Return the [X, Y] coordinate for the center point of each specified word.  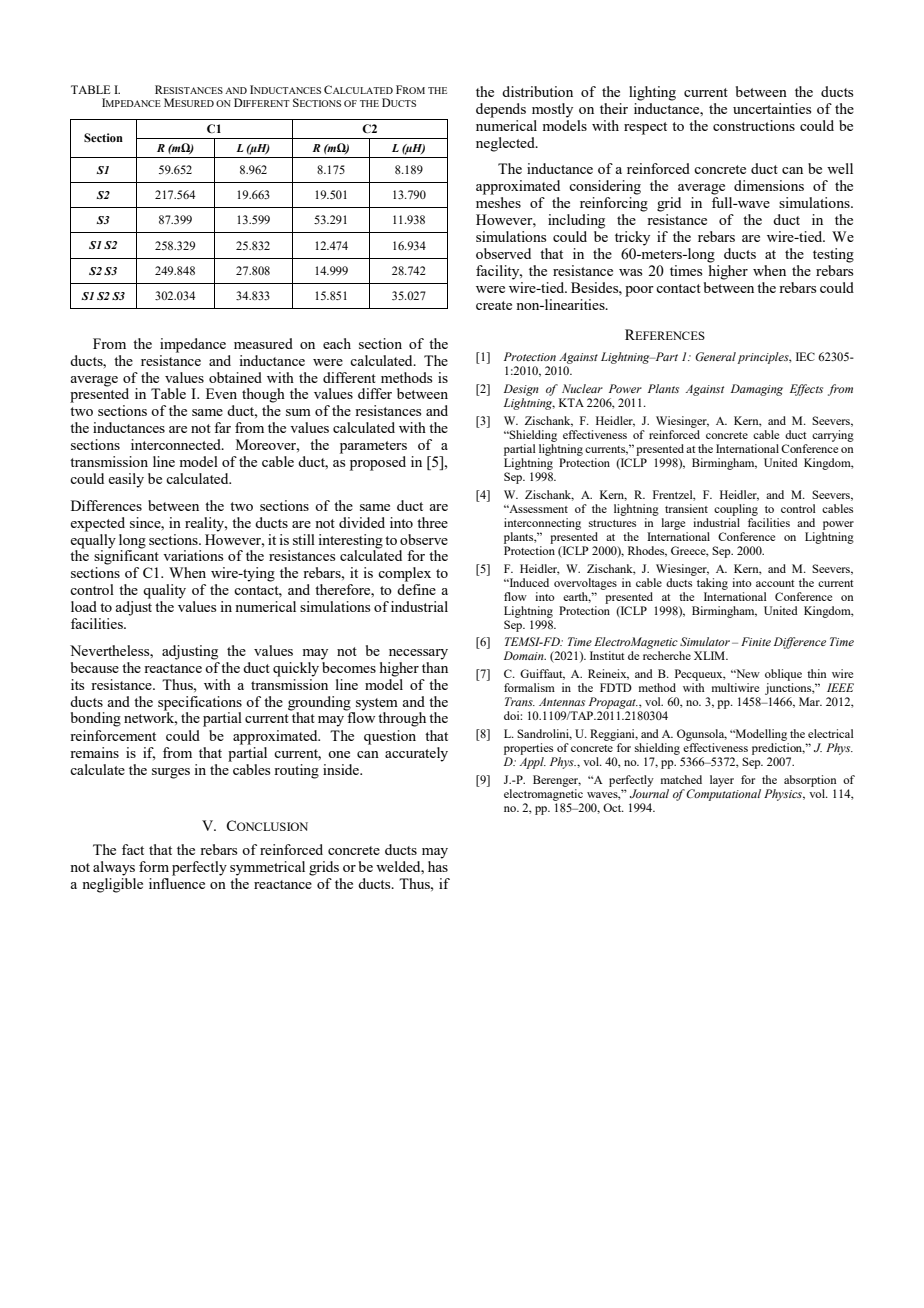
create [494, 305]
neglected [506, 144]
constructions [754, 125]
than [435, 666]
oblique [783, 675]
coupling [736, 510]
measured [263, 343]
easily [126, 480]
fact [133, 849]
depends [501, 110]
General [715, 356]
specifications [200, 703]
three [432, 522]
